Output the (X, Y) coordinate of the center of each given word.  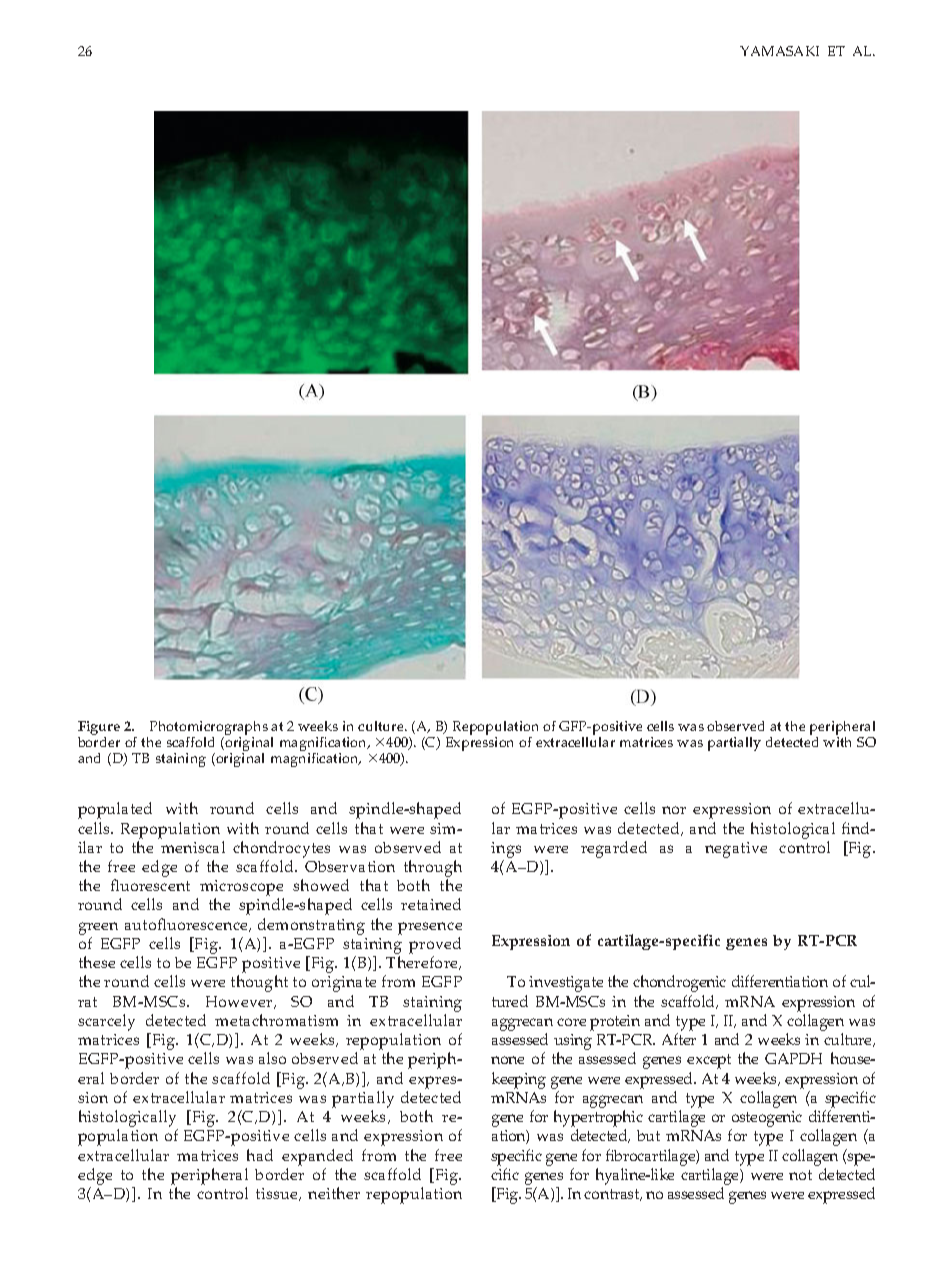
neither (334, 1193)
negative (736, 850)
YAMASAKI (779, 51)
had (260, 1155)
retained (431, 904)
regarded (614, 849)
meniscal (193, 847)
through (433, 868)
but (648, 1135)
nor (674, 810)
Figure (99, 729)
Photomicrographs (207, 729)
